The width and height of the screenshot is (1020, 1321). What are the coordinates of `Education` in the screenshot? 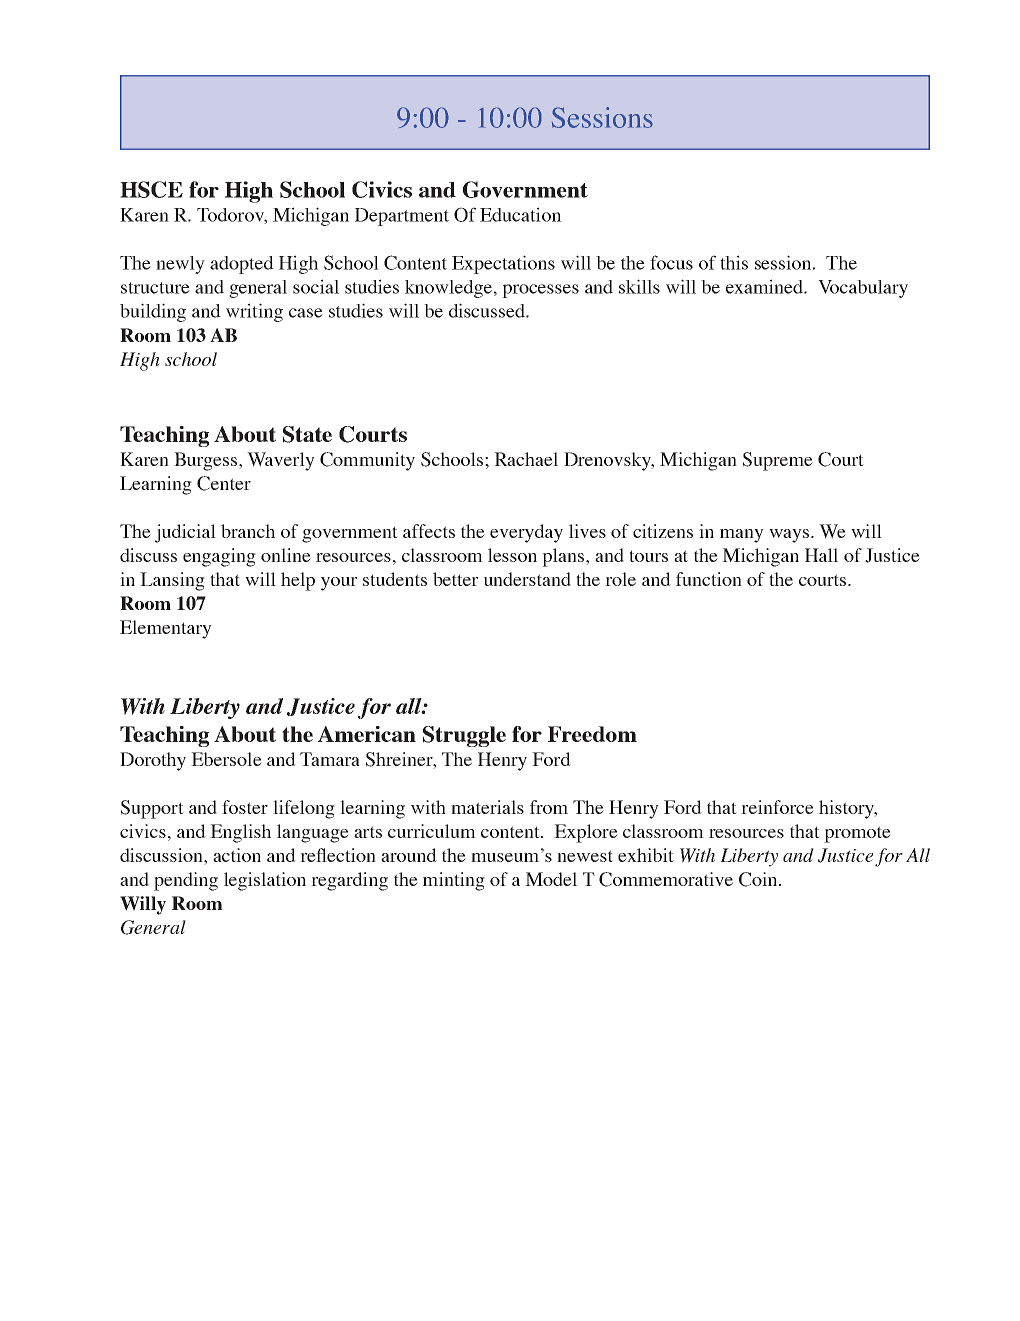 It's located at (520, 214).
